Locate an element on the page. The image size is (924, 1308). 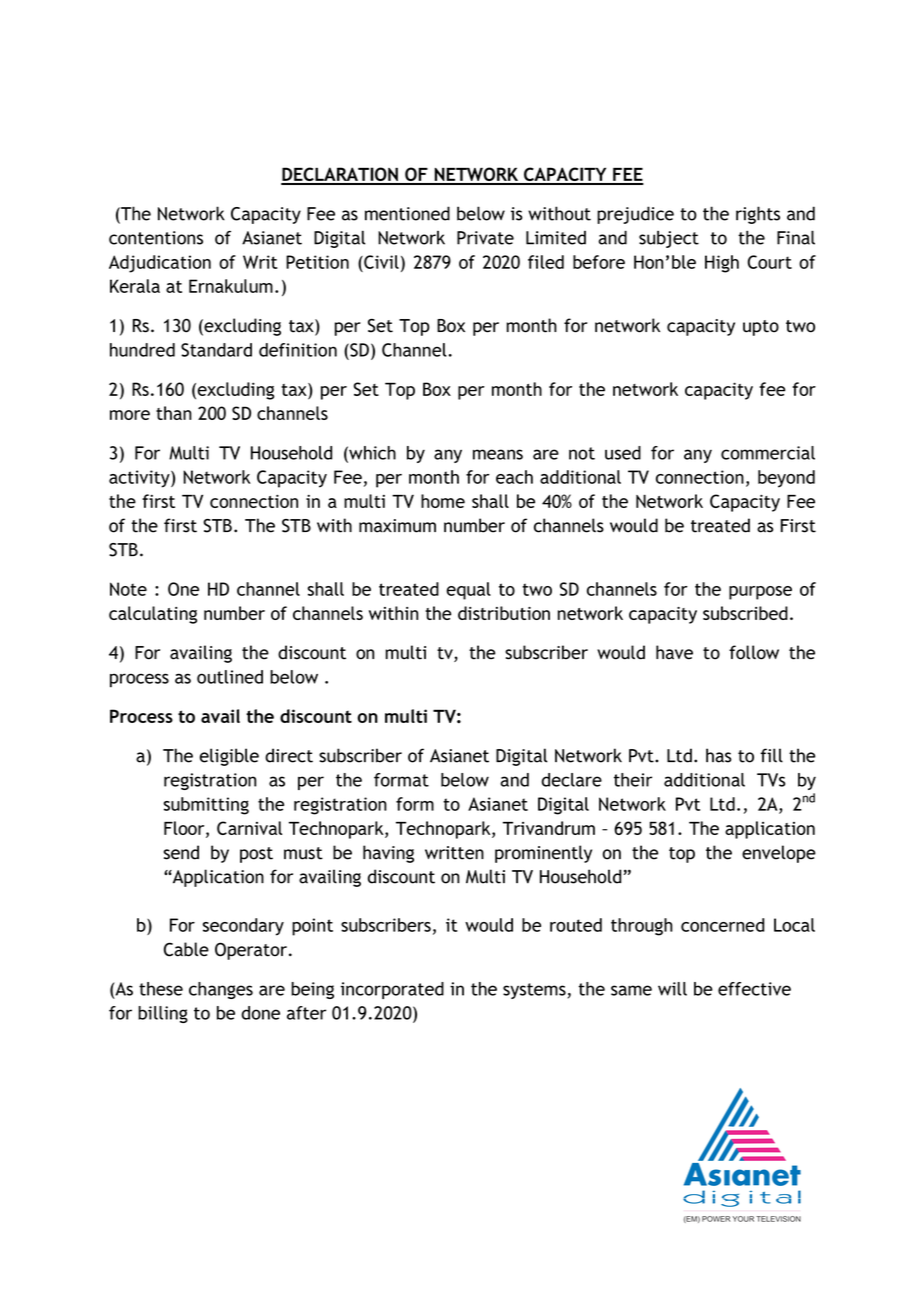
equal is located at coordinates (469, 591).
